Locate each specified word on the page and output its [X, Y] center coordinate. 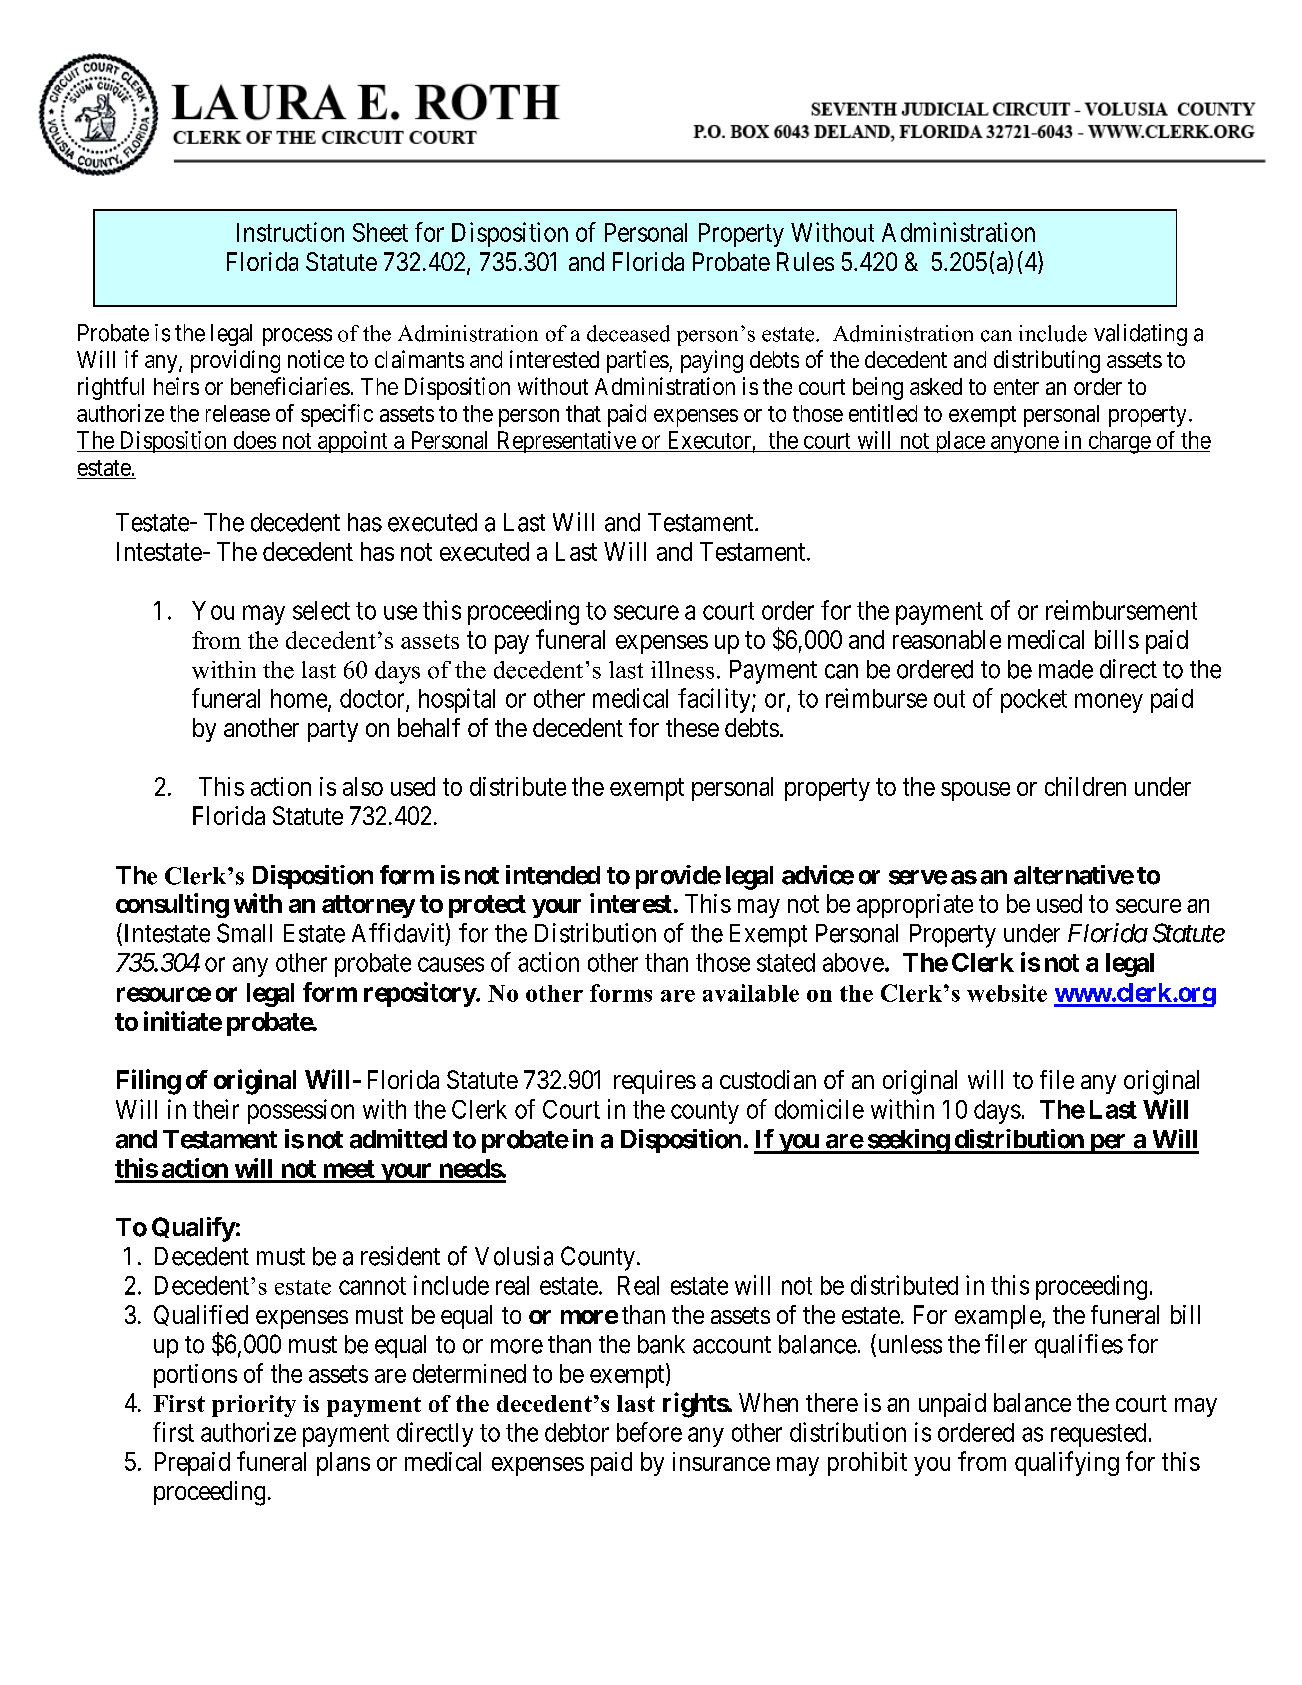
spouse [975, 791]
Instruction [290, 232]
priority [254, 1406]
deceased [628, 333]
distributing [1047, 361]
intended [553, 875]
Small [244, 933]
